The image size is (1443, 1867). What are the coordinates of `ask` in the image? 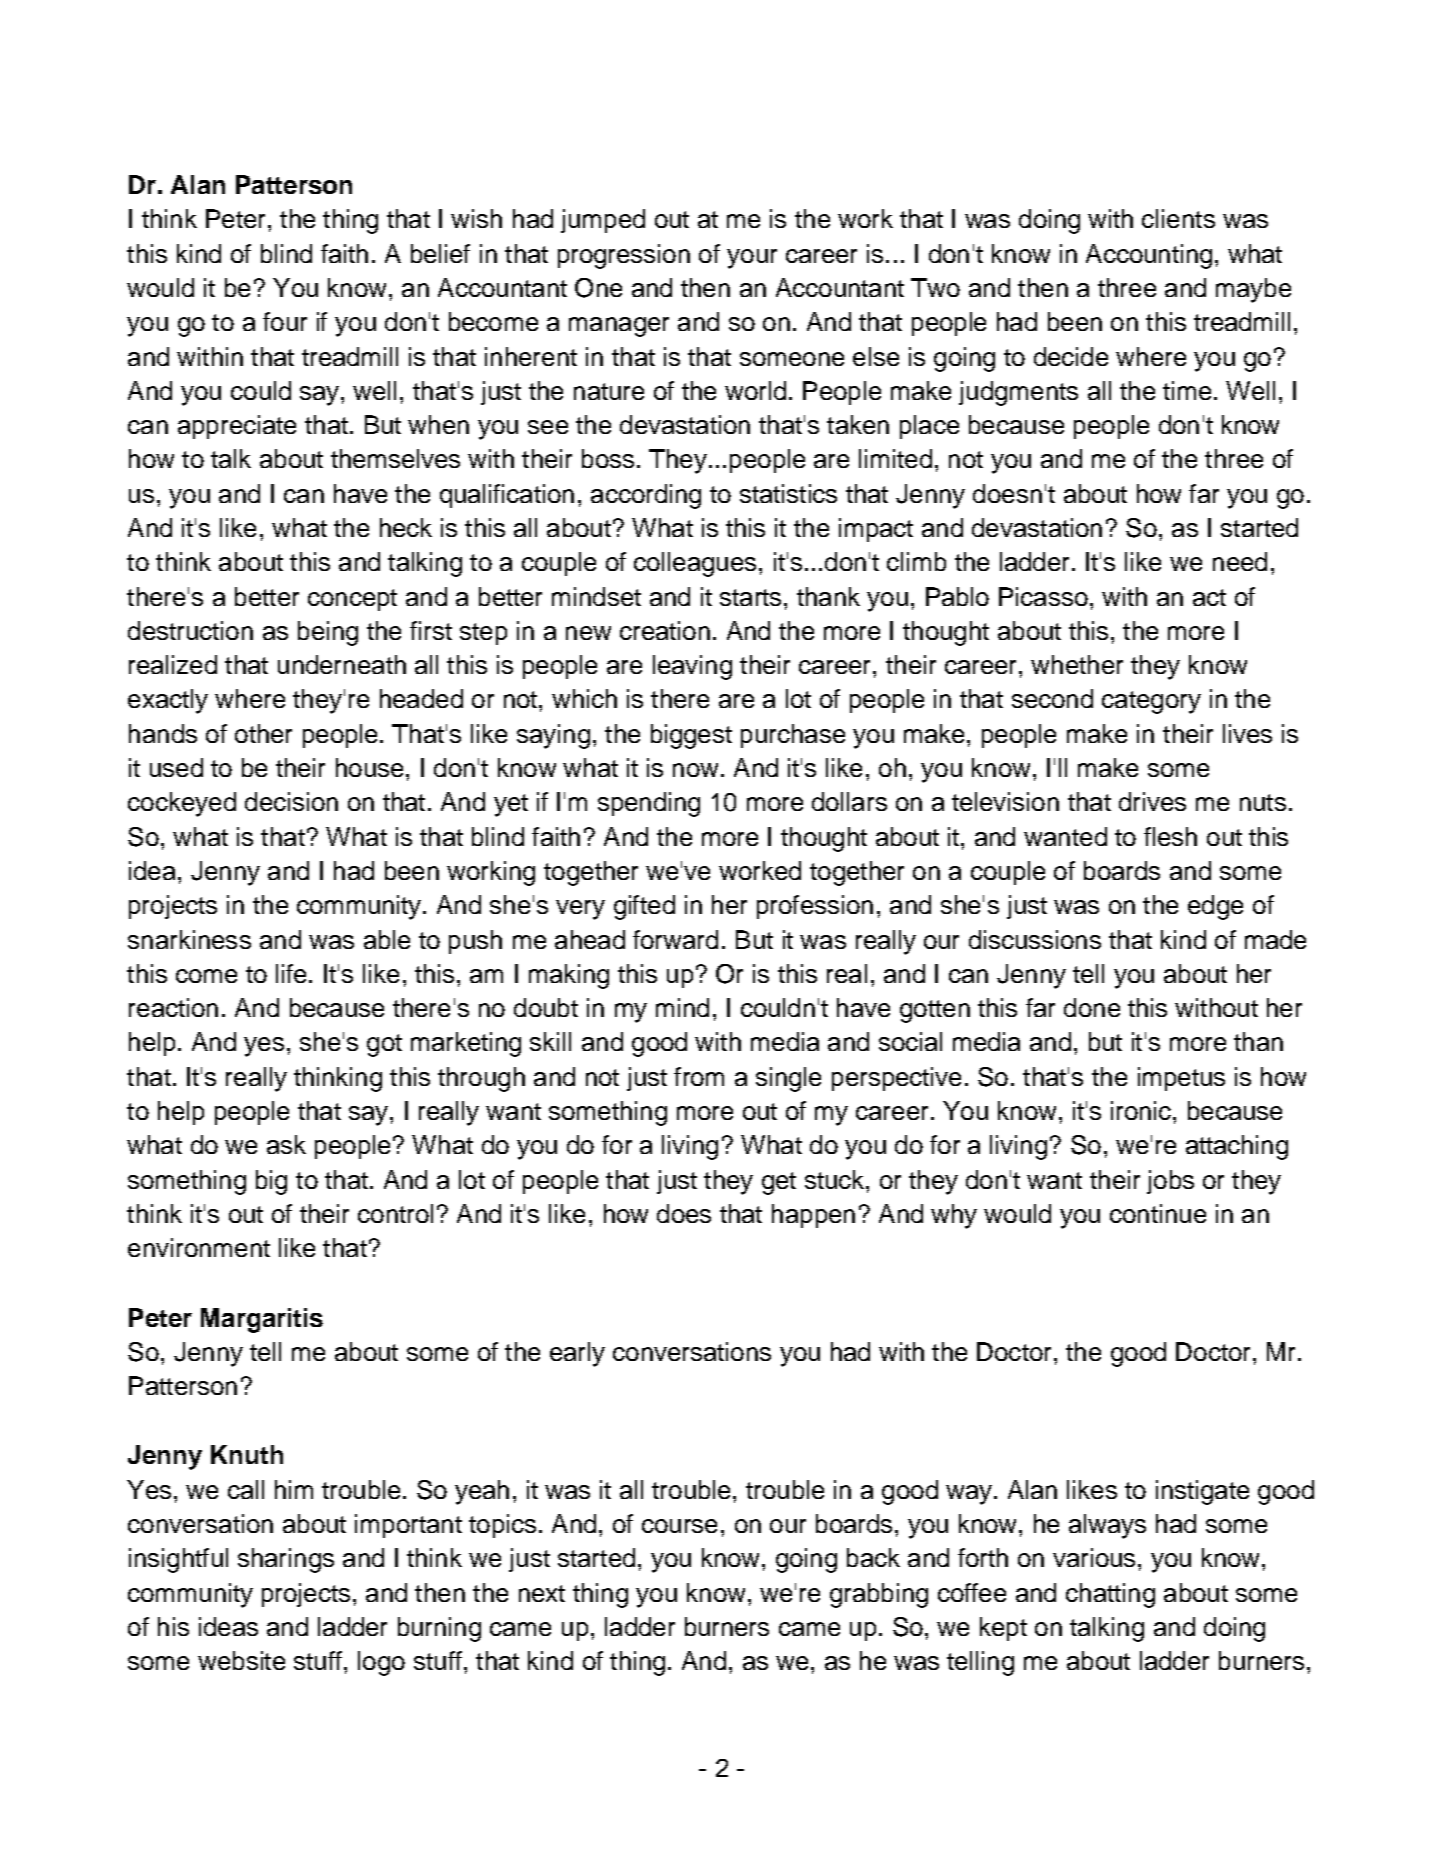 It's located at (286, 1144).
